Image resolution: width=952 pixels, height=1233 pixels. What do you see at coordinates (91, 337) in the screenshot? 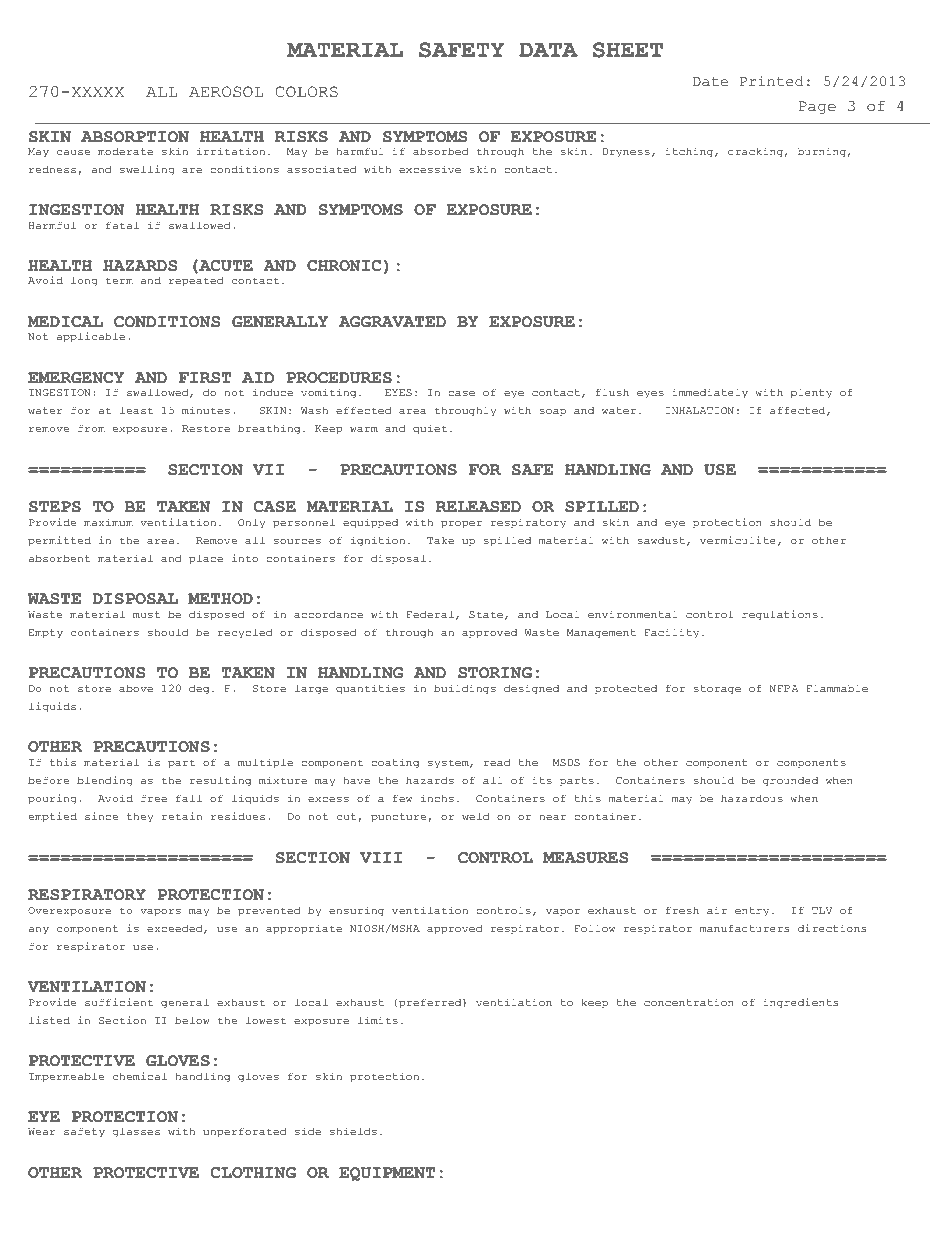
I see `applicable` at bounding box center [91, 337].
